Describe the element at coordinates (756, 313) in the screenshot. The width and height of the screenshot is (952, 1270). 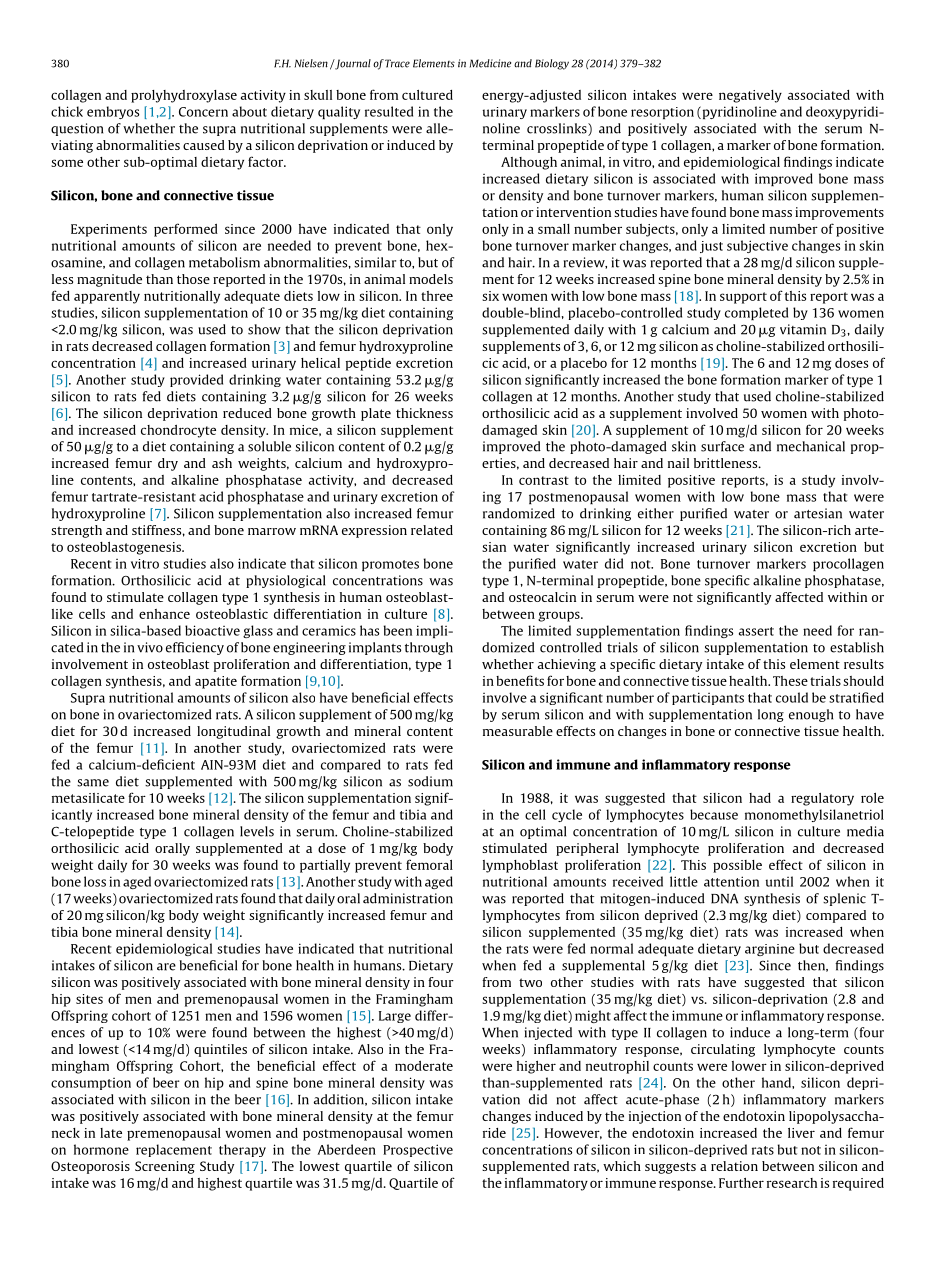
I see `completed` at that location.
